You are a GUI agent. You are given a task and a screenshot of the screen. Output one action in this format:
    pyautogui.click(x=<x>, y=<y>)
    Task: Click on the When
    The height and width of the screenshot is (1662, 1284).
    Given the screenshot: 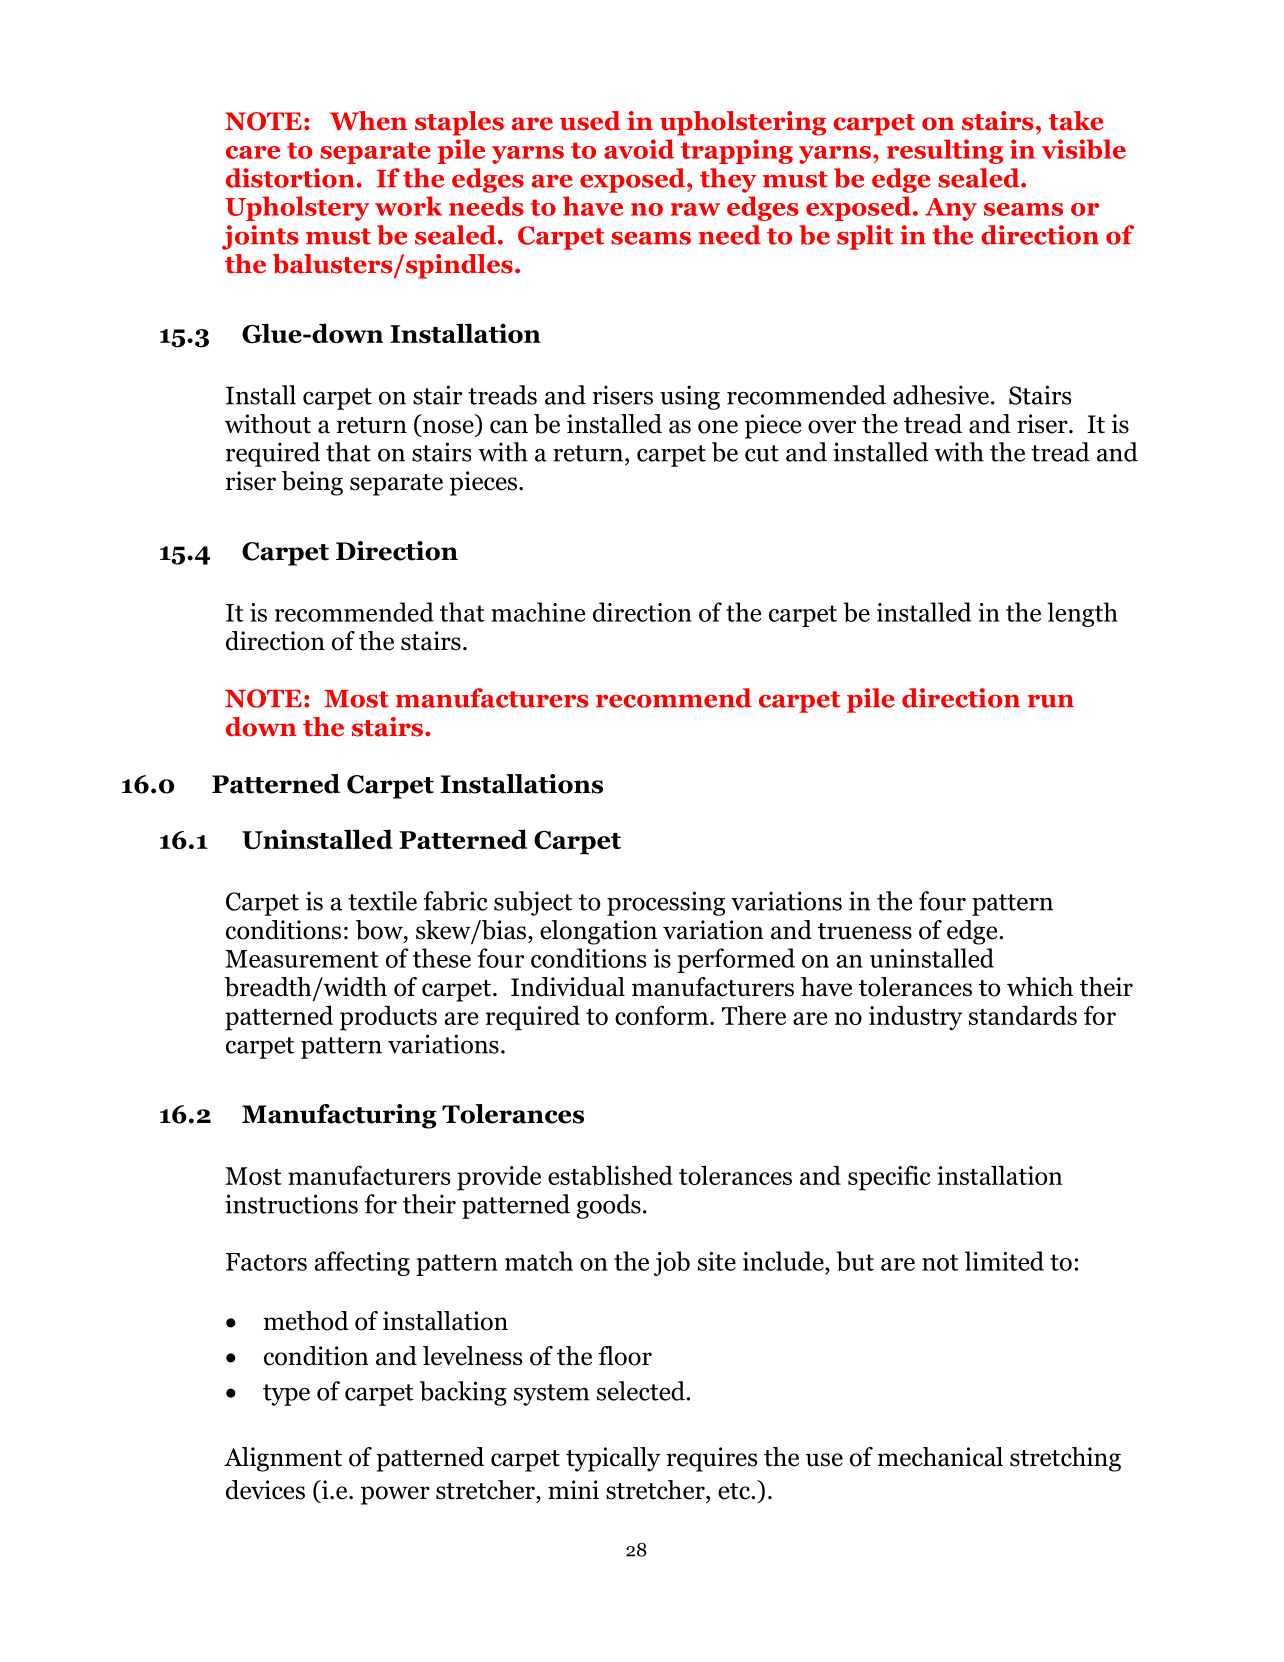 What is the action you would take?
    pyautogui.click(x=368, y=121)
